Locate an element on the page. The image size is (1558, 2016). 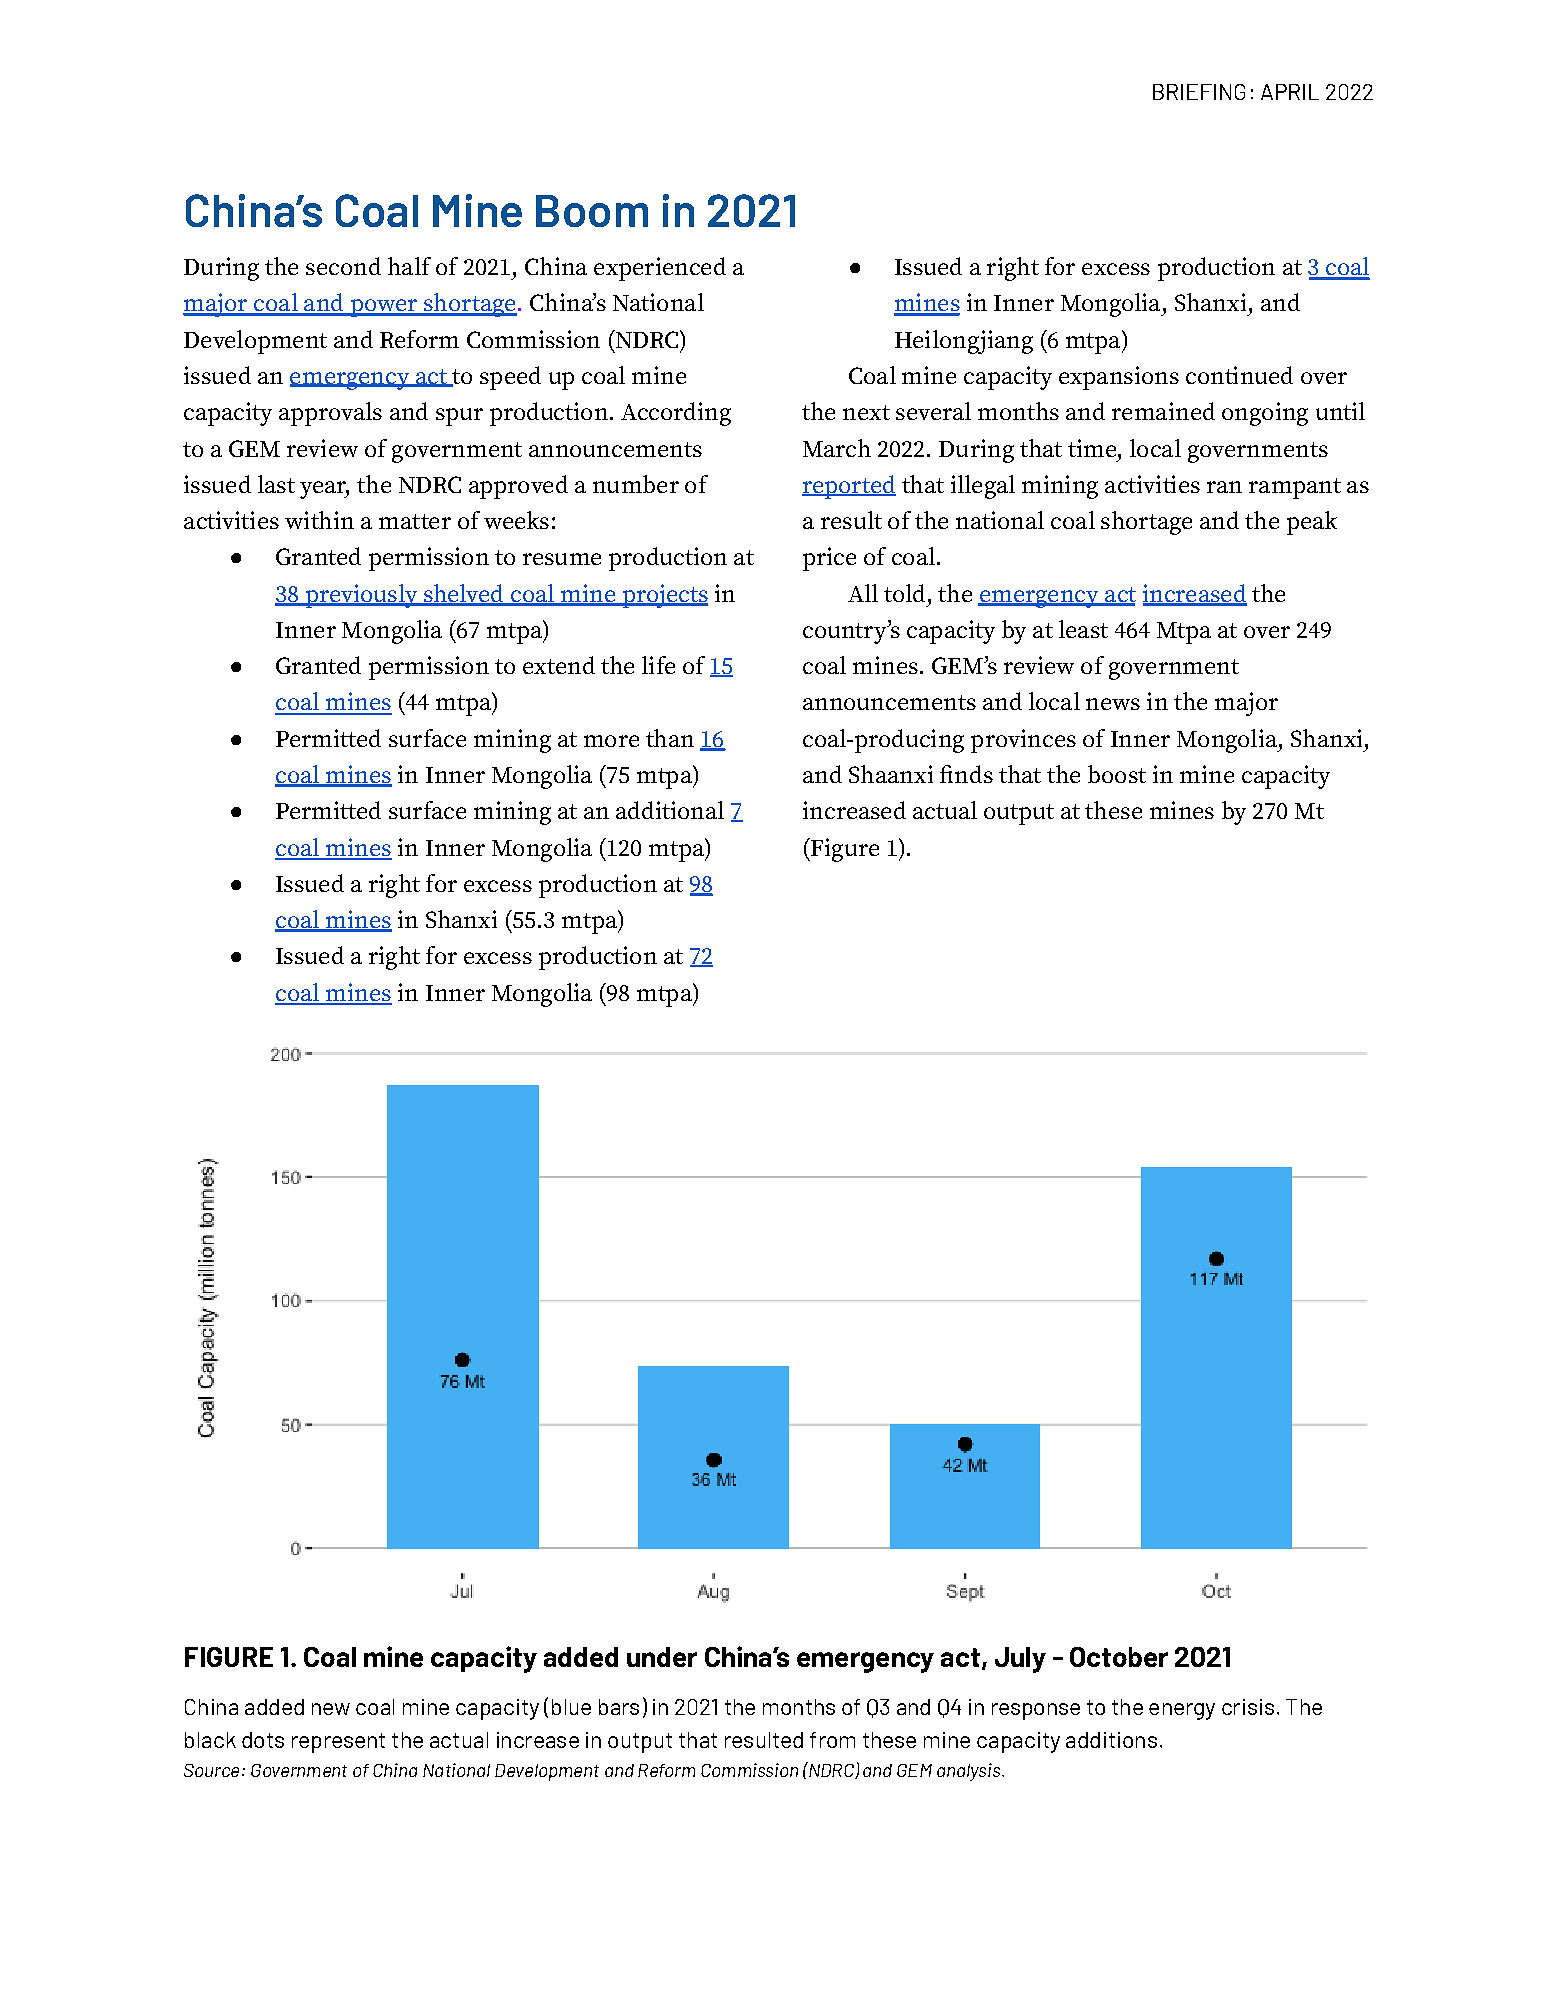
represent is located at coordinates (338, 1743).
